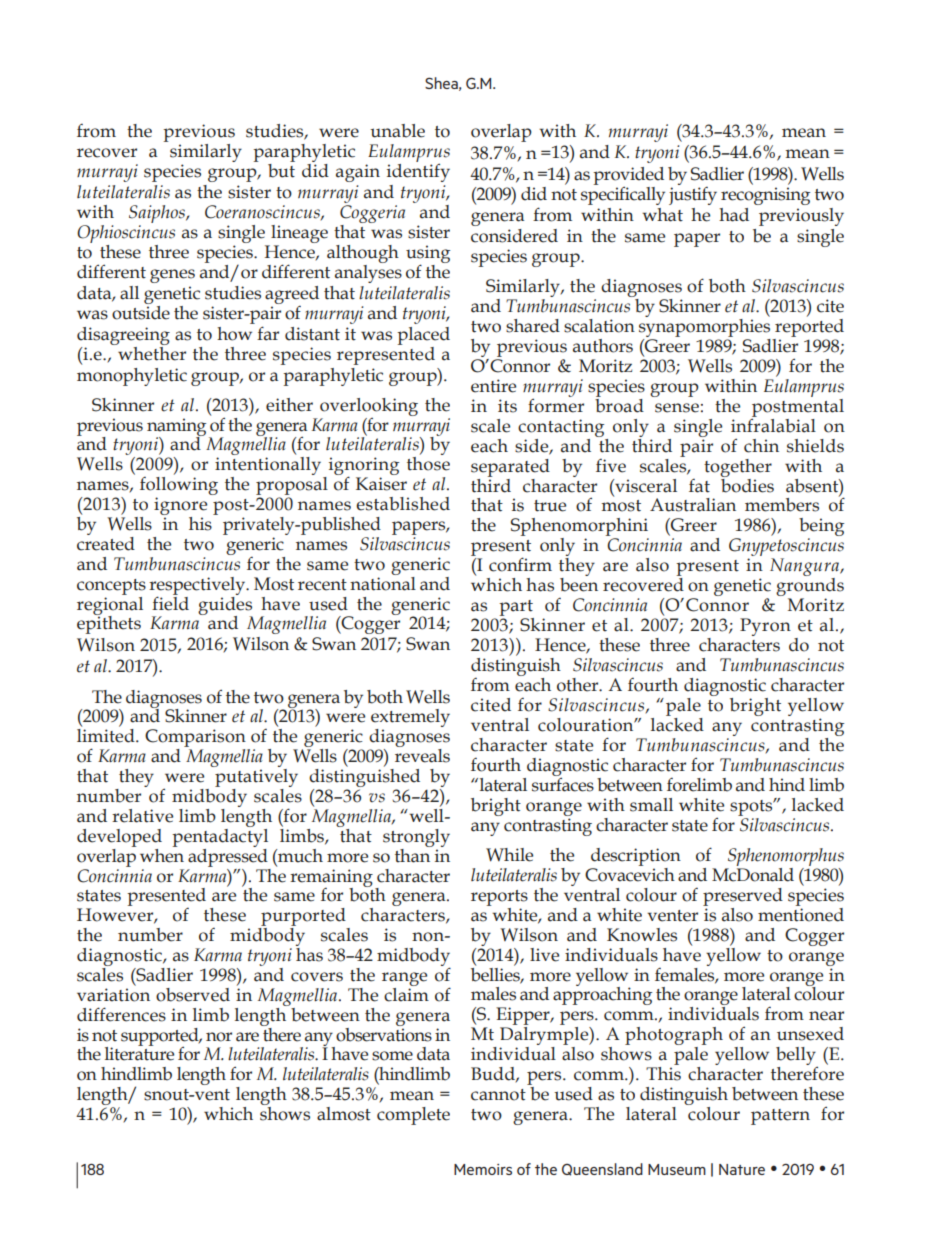  Describe the element at coordinates (428, 464) in the screenshot. I see `those` at that location.
